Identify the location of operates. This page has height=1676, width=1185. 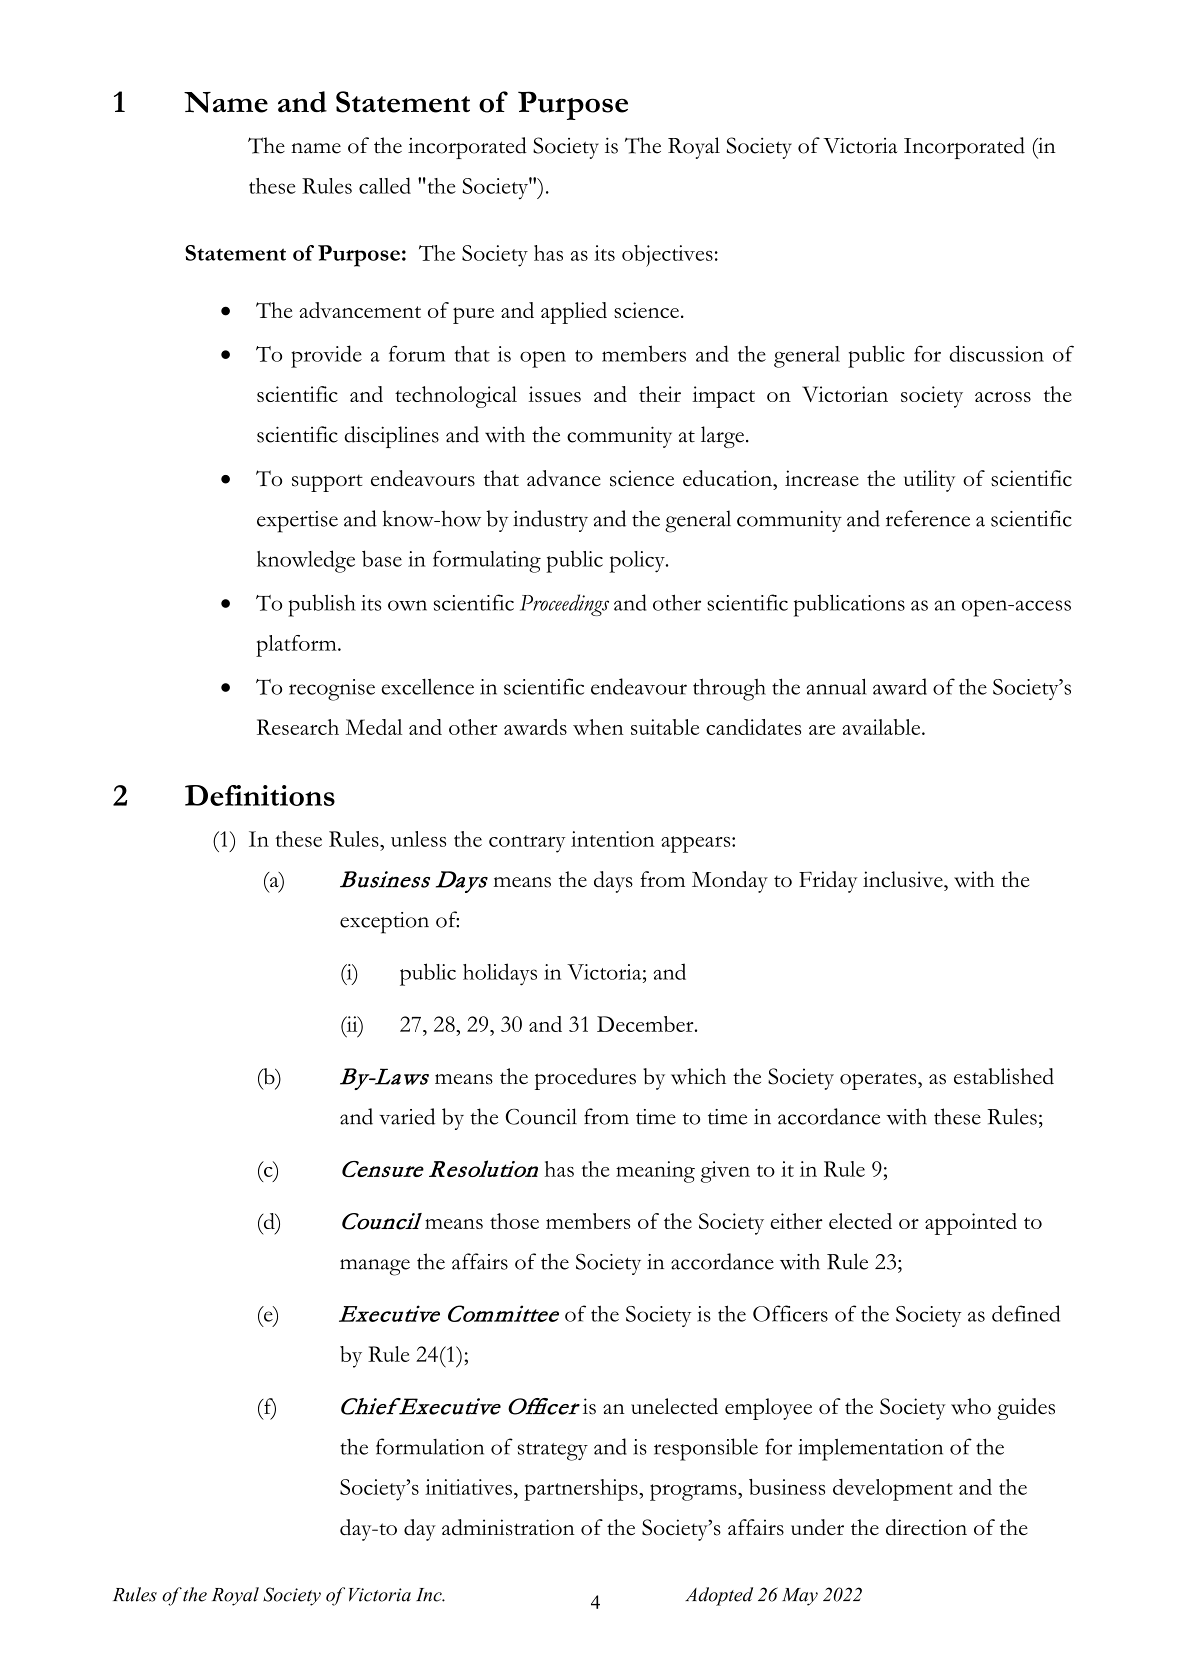
(879, 1081).
